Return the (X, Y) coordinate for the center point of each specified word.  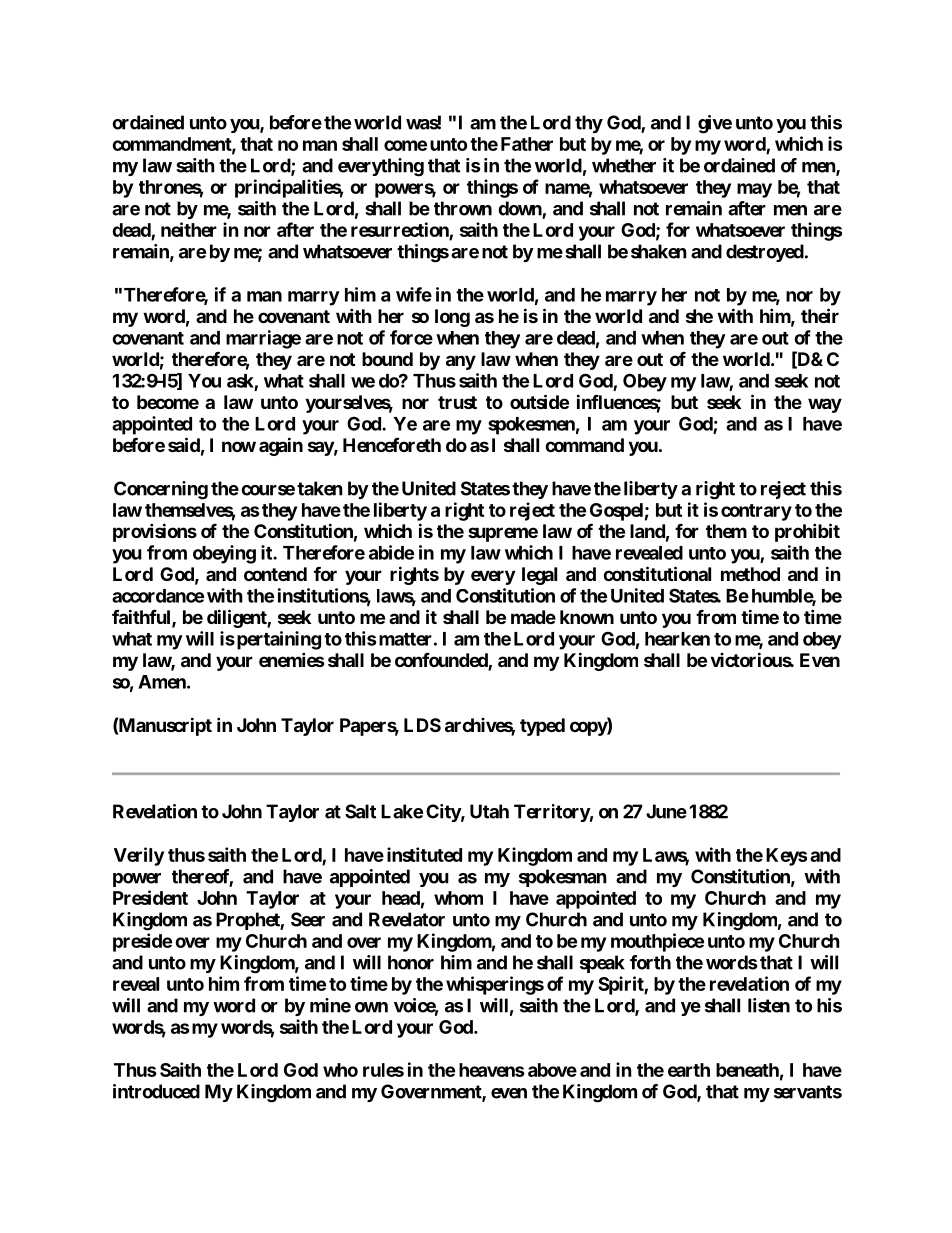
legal (539, 576)
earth (689, 1070)
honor (411, 962)
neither (189, 229)
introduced (156, 1091)
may (754, 190)
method (750, 574)
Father (527, 144)
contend (275, 574)
